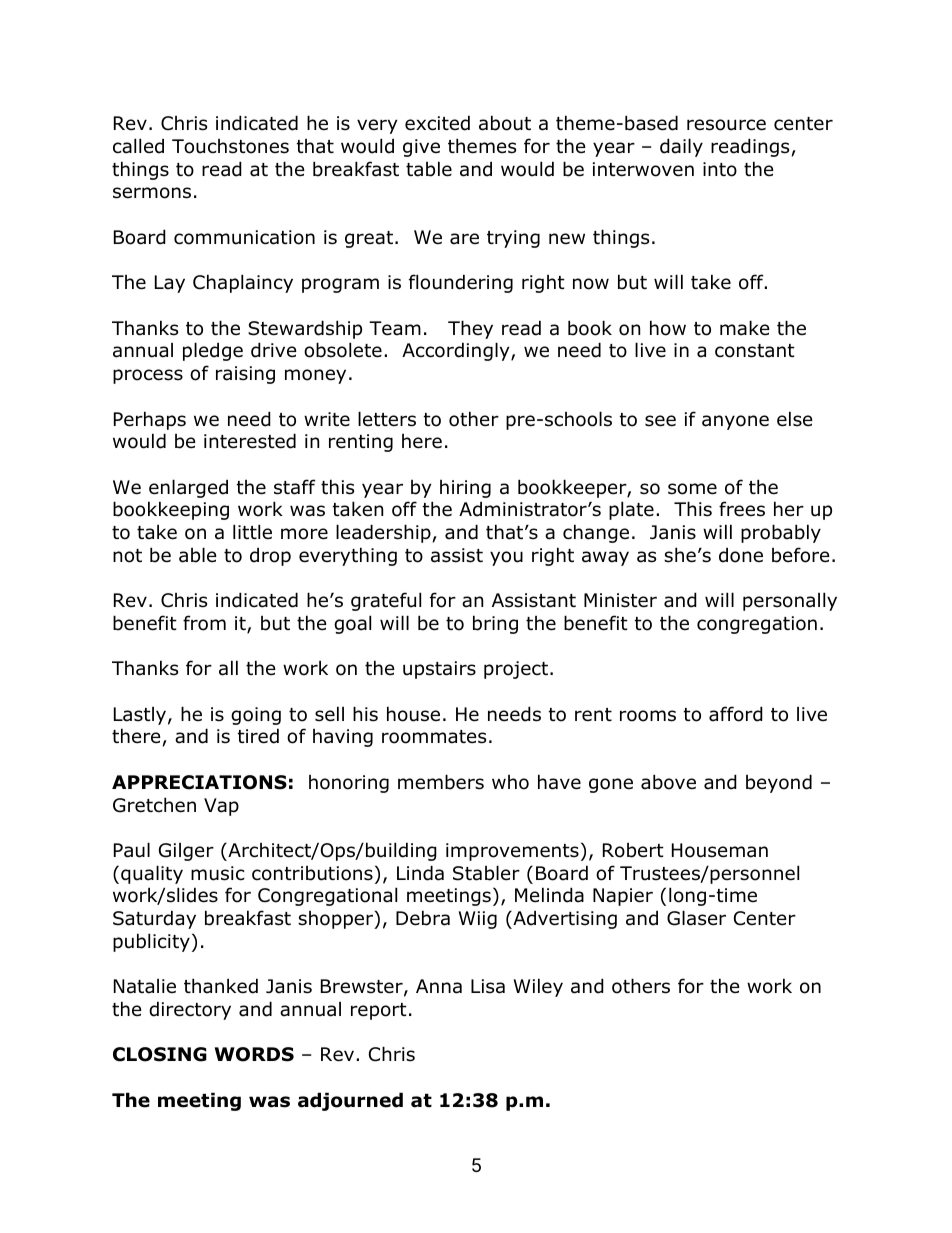 The image size is (952, 1233). I want to click on Lisa, so click(488, 986).
